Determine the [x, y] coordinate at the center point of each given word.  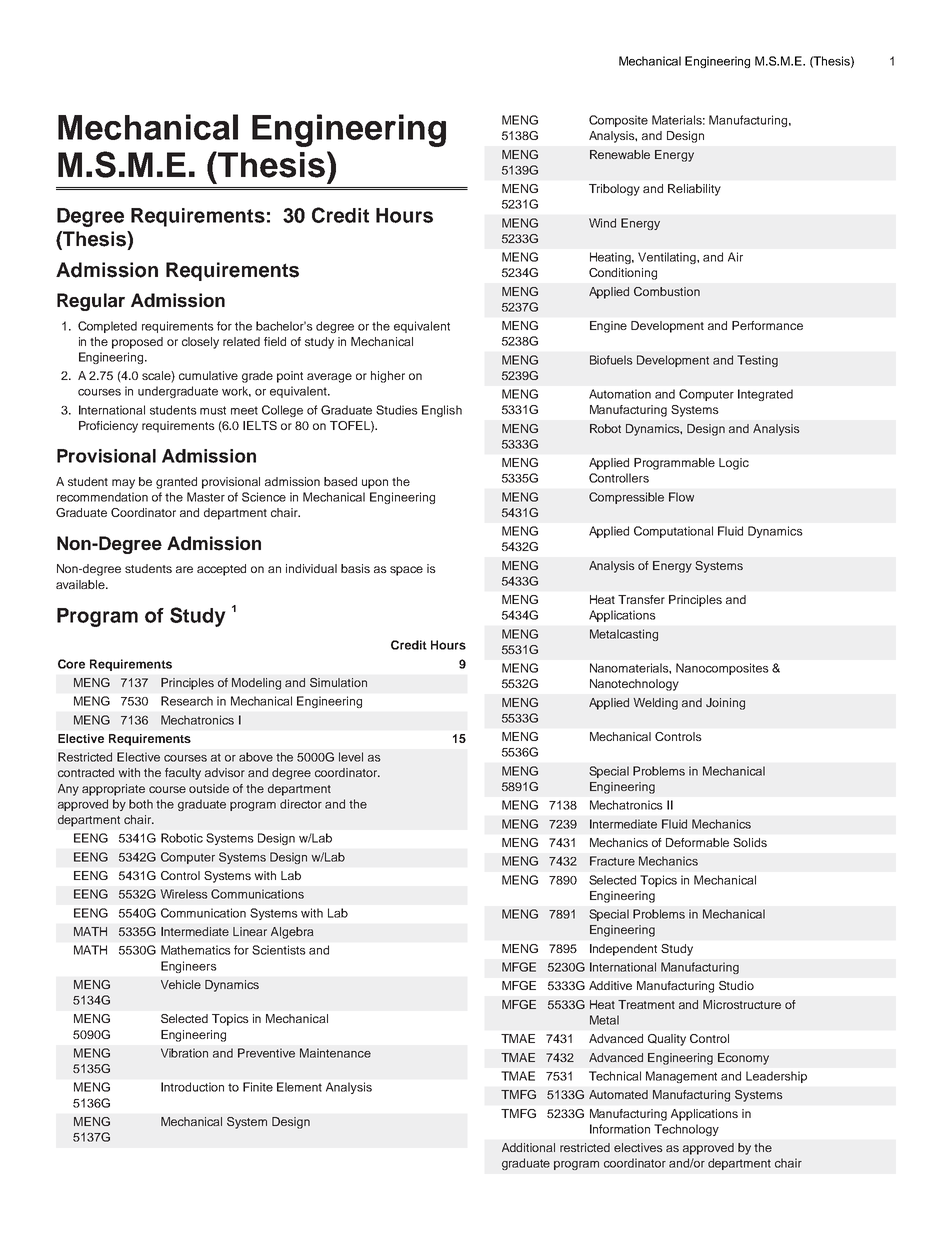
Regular [91, 302]
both [141, 804]
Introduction [192, 1087]
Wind [602, 223]
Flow [681, 497]
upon [375, 484]
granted [176, 483]
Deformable [697, 842]
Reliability [694, 190]
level [351, 757]
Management [681, 1077]
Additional [528, 1147]
